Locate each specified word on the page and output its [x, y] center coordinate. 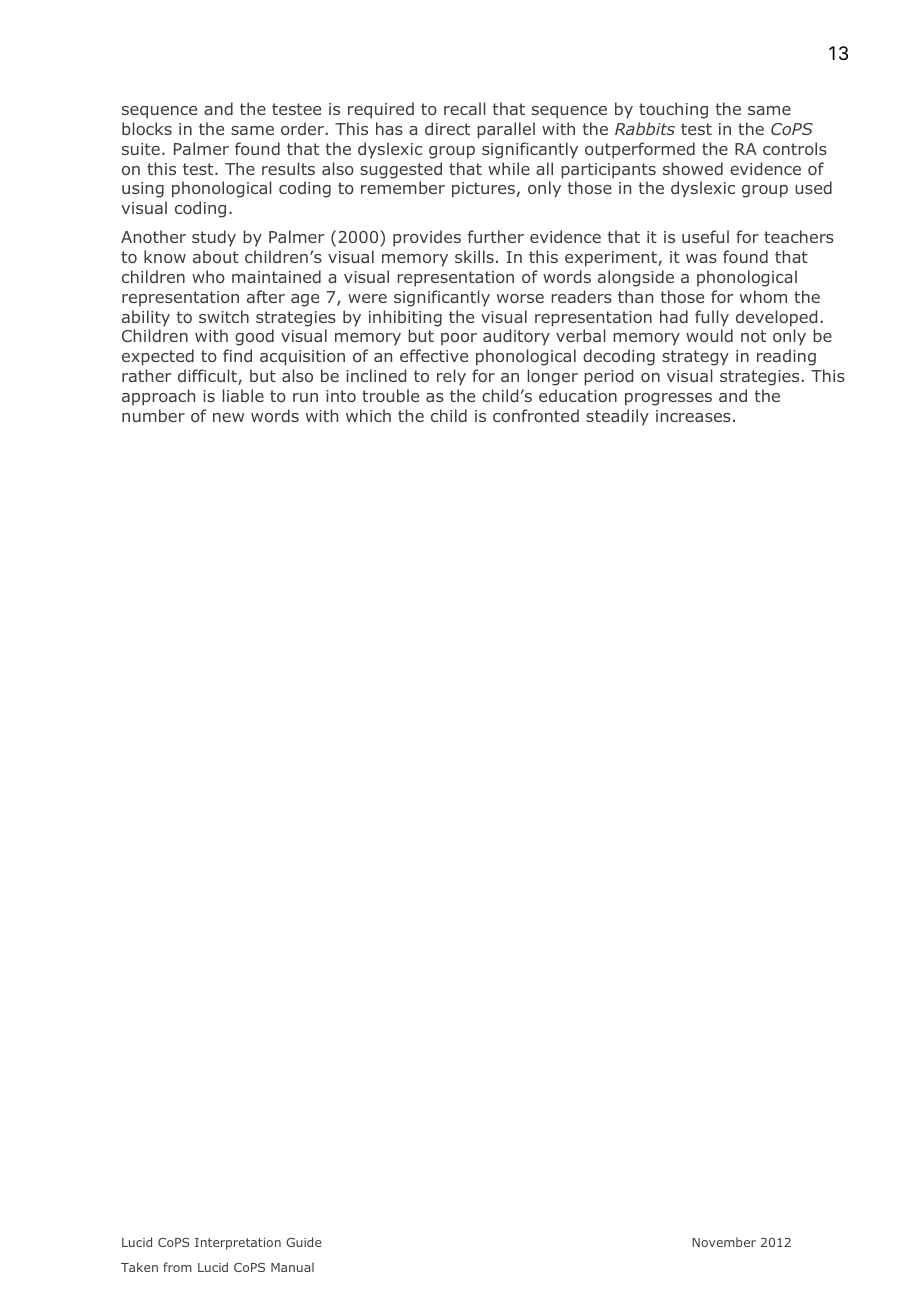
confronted [536, 415]
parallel [506, 130]
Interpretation [238, 1244]
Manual [292, 1267]
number [153, 415]
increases [693, 416]
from [177, 1267]
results [288, 168]
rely [451, 377]
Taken [139, 1267]
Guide [303, 1242]
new [228, 417]
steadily [617, 417]
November [724, 1242]
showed [693, 168]
